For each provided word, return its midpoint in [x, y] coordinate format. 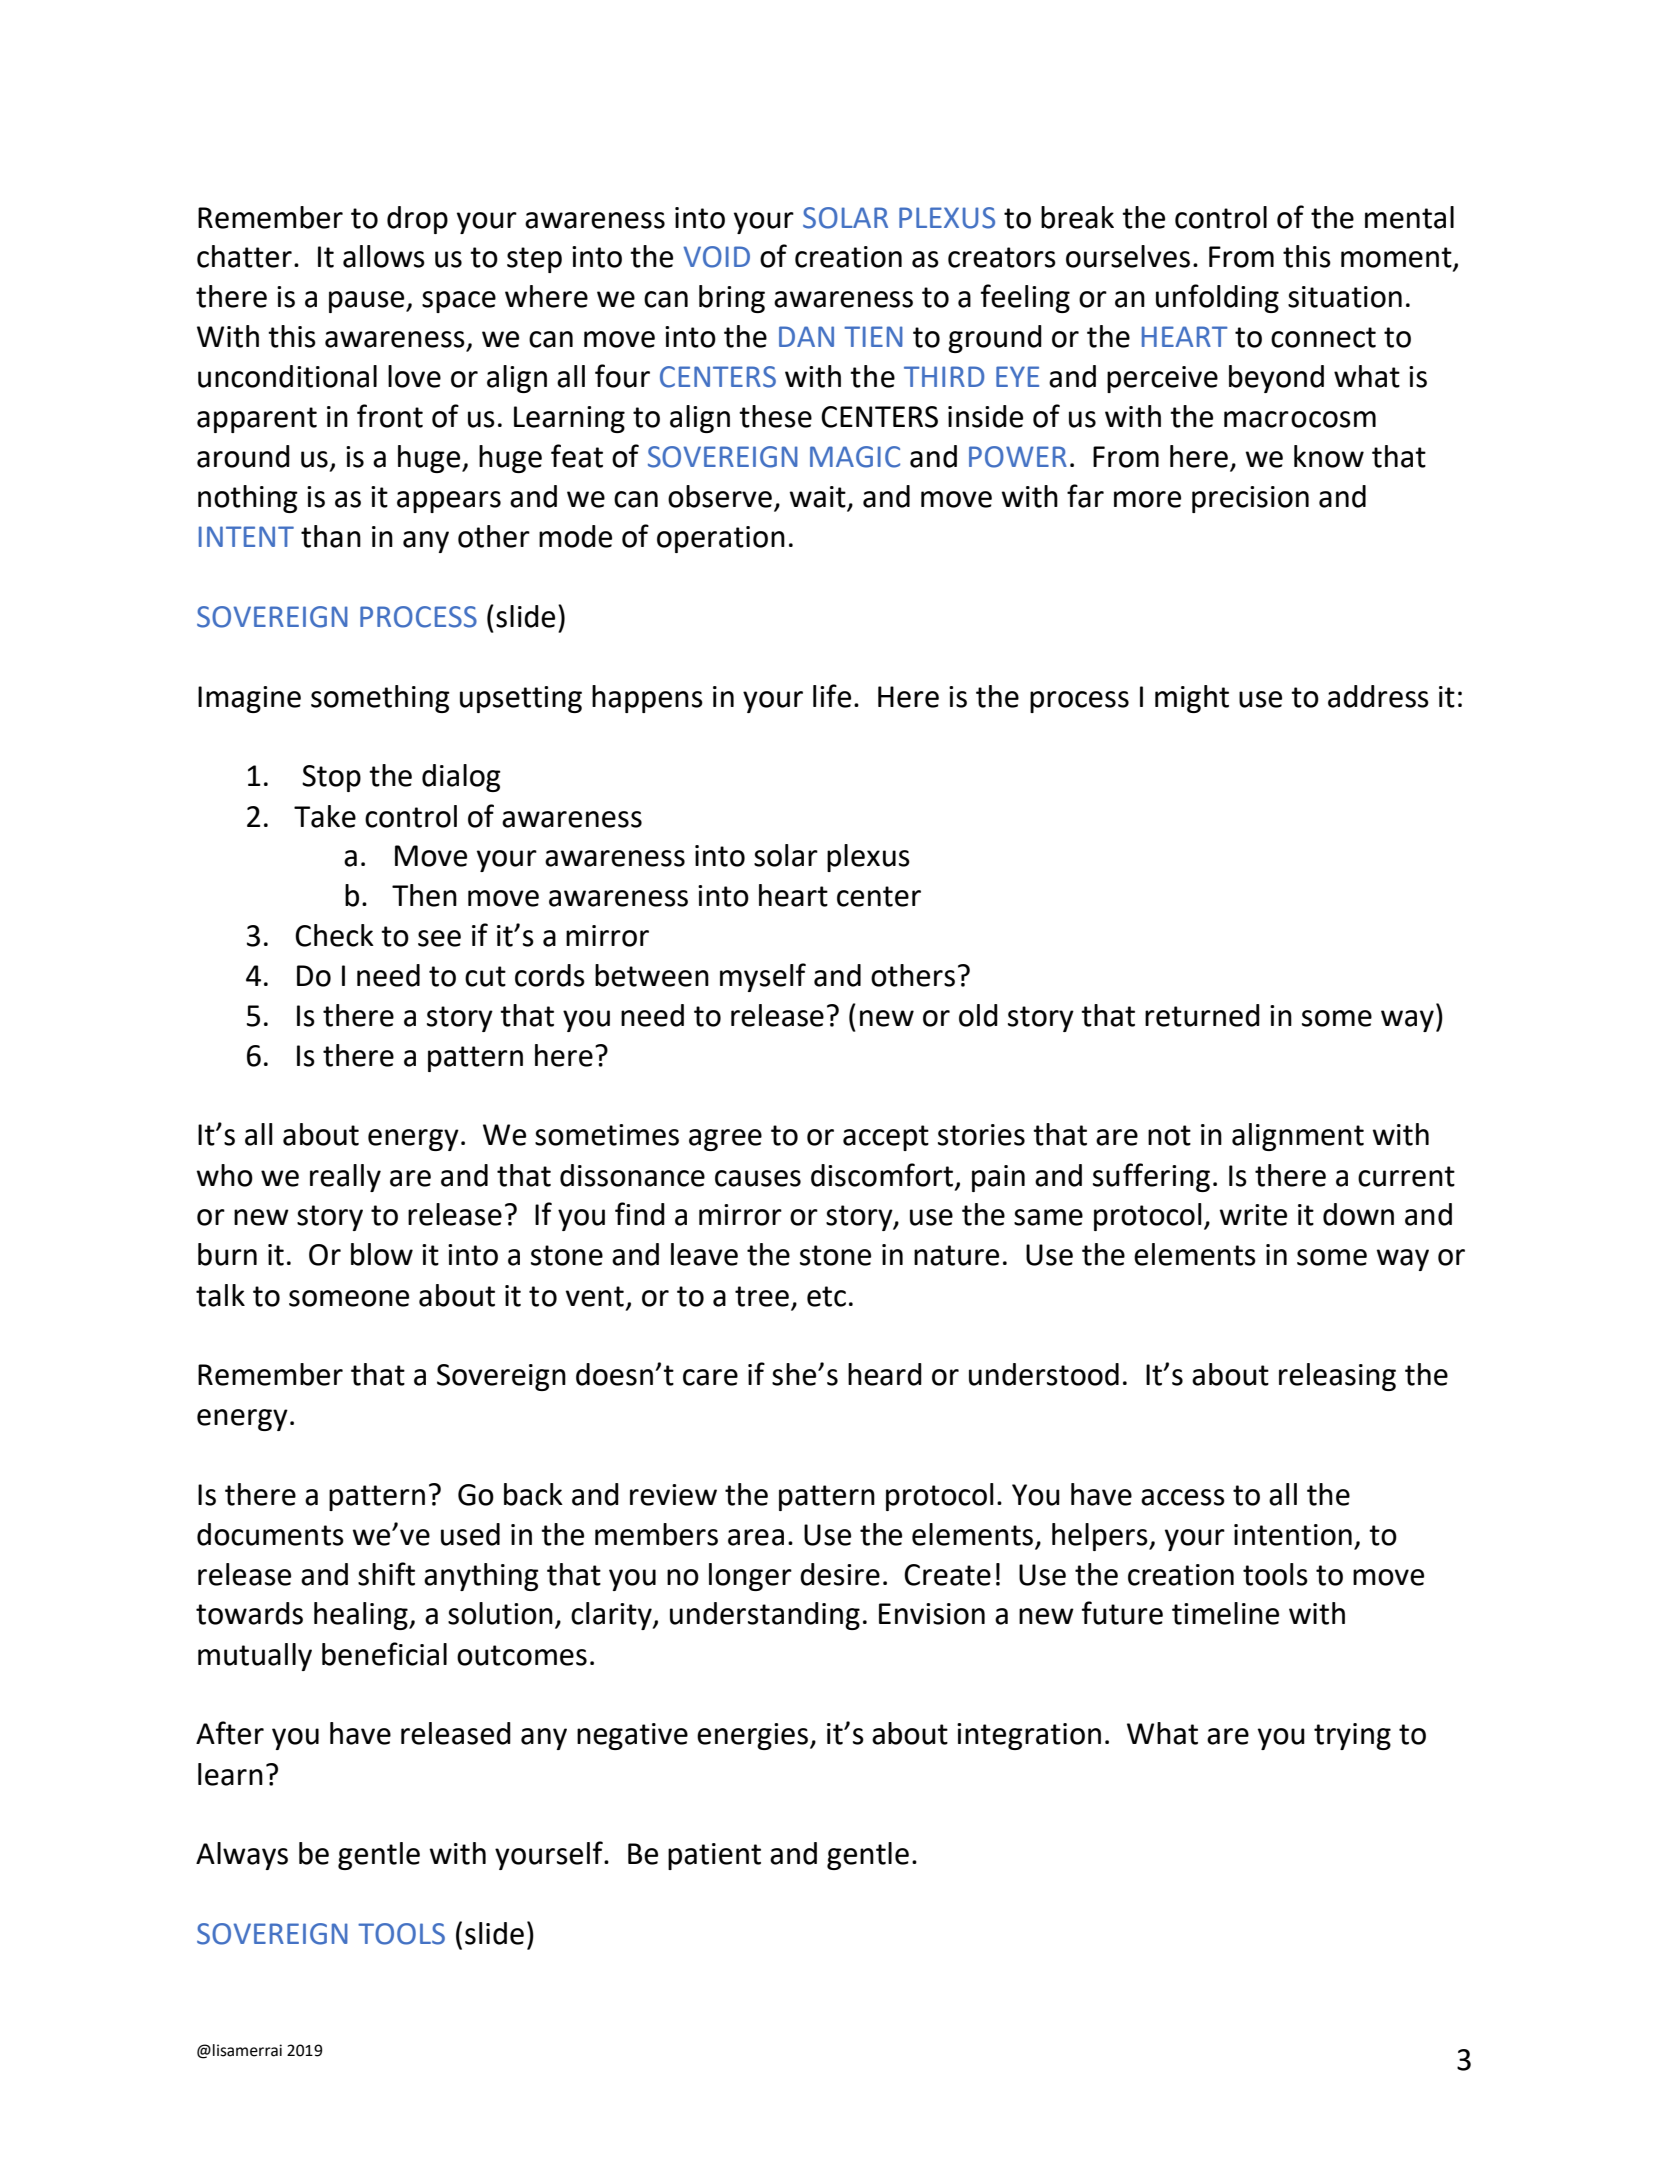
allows [384, 256]
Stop [331, 778]
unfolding [1217, 298]
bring [732, 299]
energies [754, 1736]
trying [1352, 1736]
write [1253, 1215]
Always [242, 1856]
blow [382, 1254]
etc [826, 1296]
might [1192, 699]
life [832, 696]
